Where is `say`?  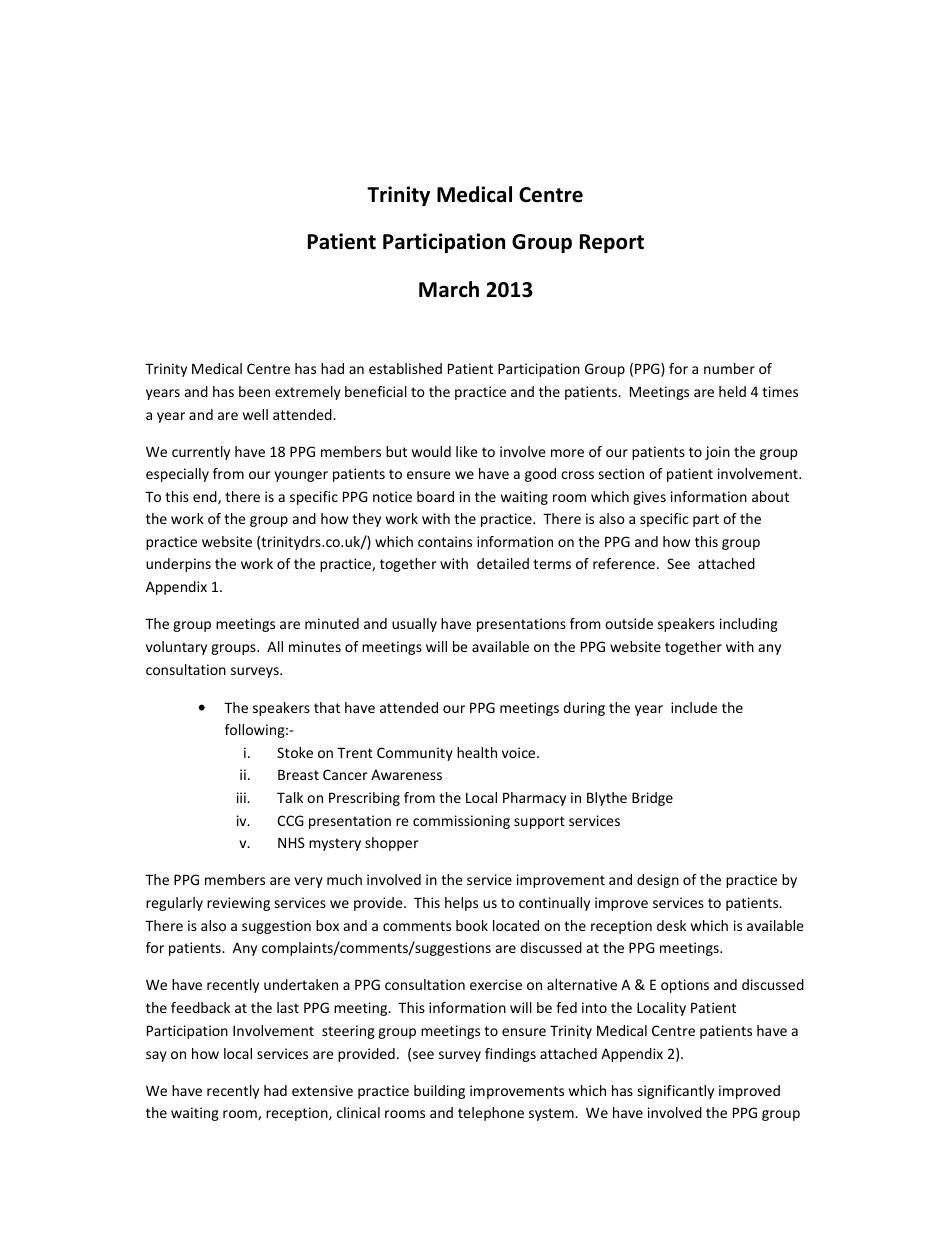 say is located at coordinates (156, 1056).
